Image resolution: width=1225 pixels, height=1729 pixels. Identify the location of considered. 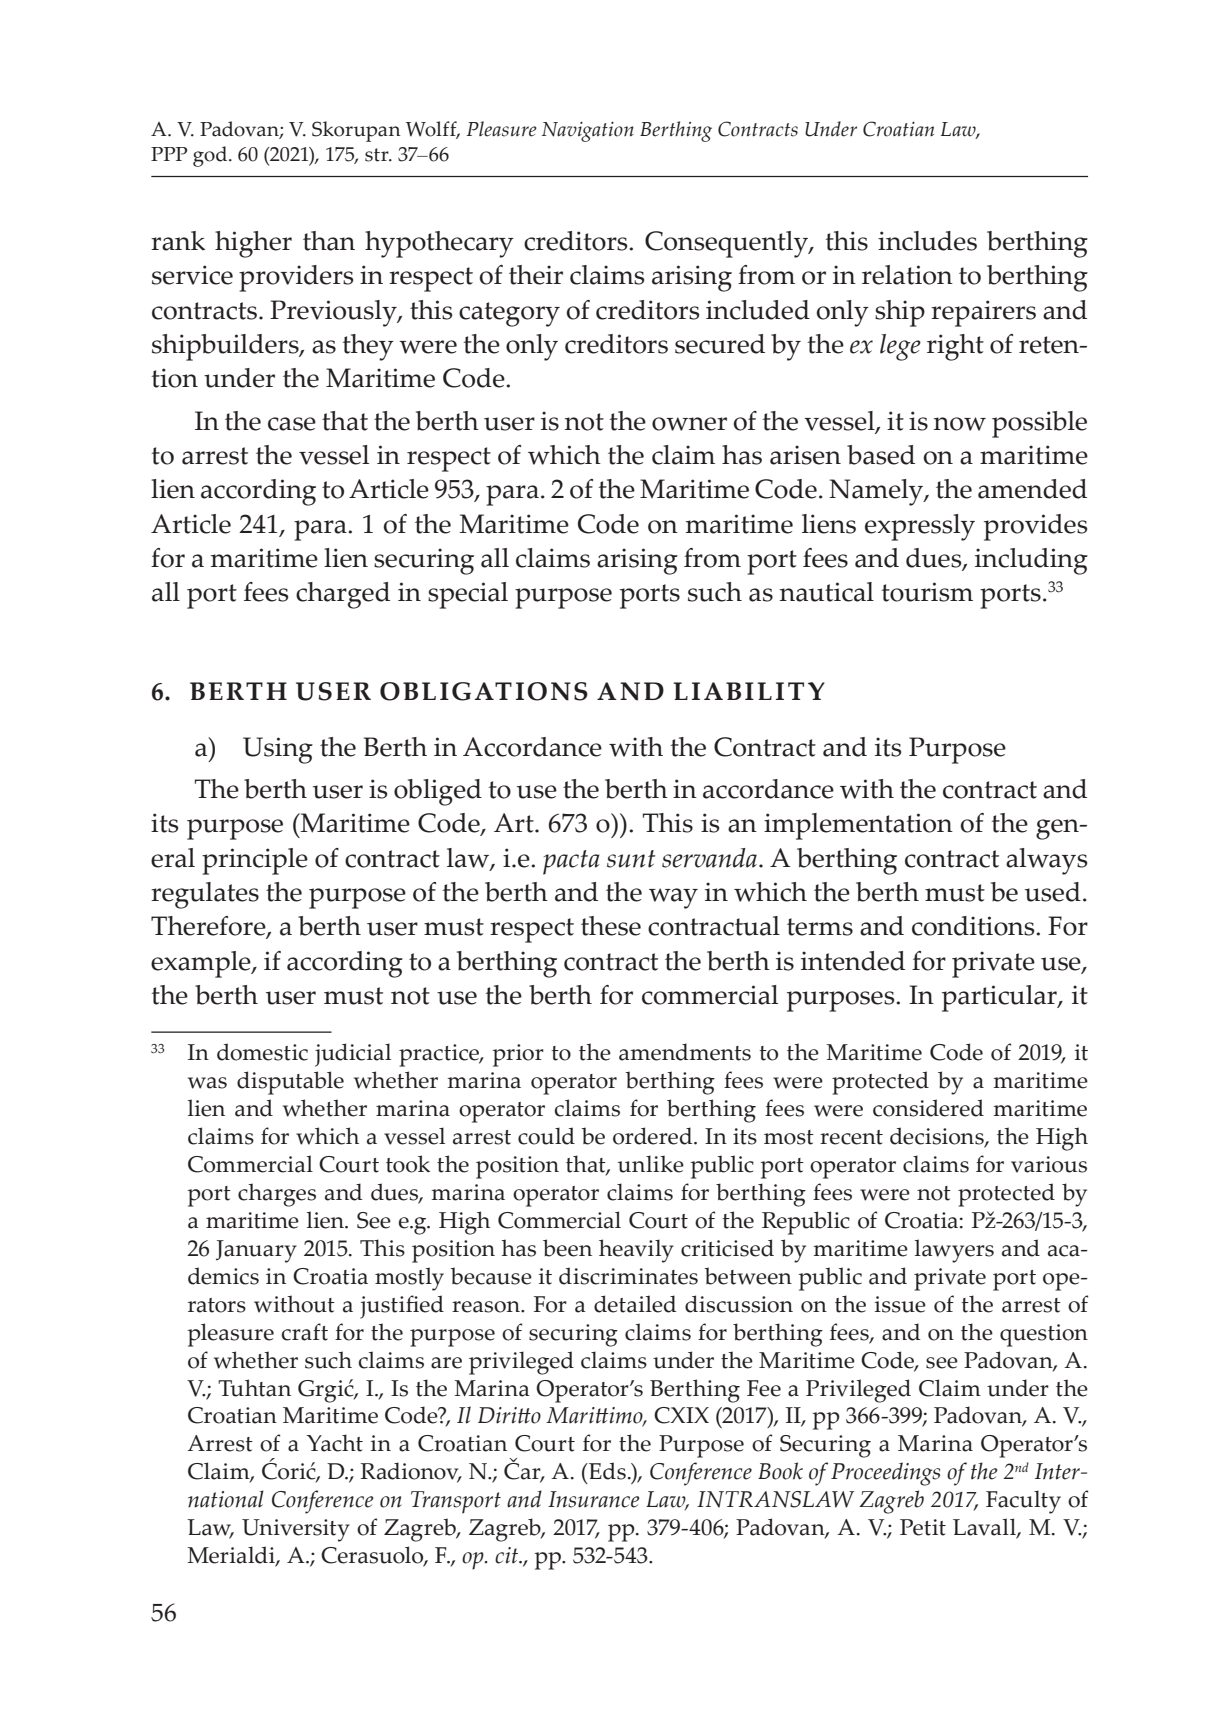
(928, 1108).
